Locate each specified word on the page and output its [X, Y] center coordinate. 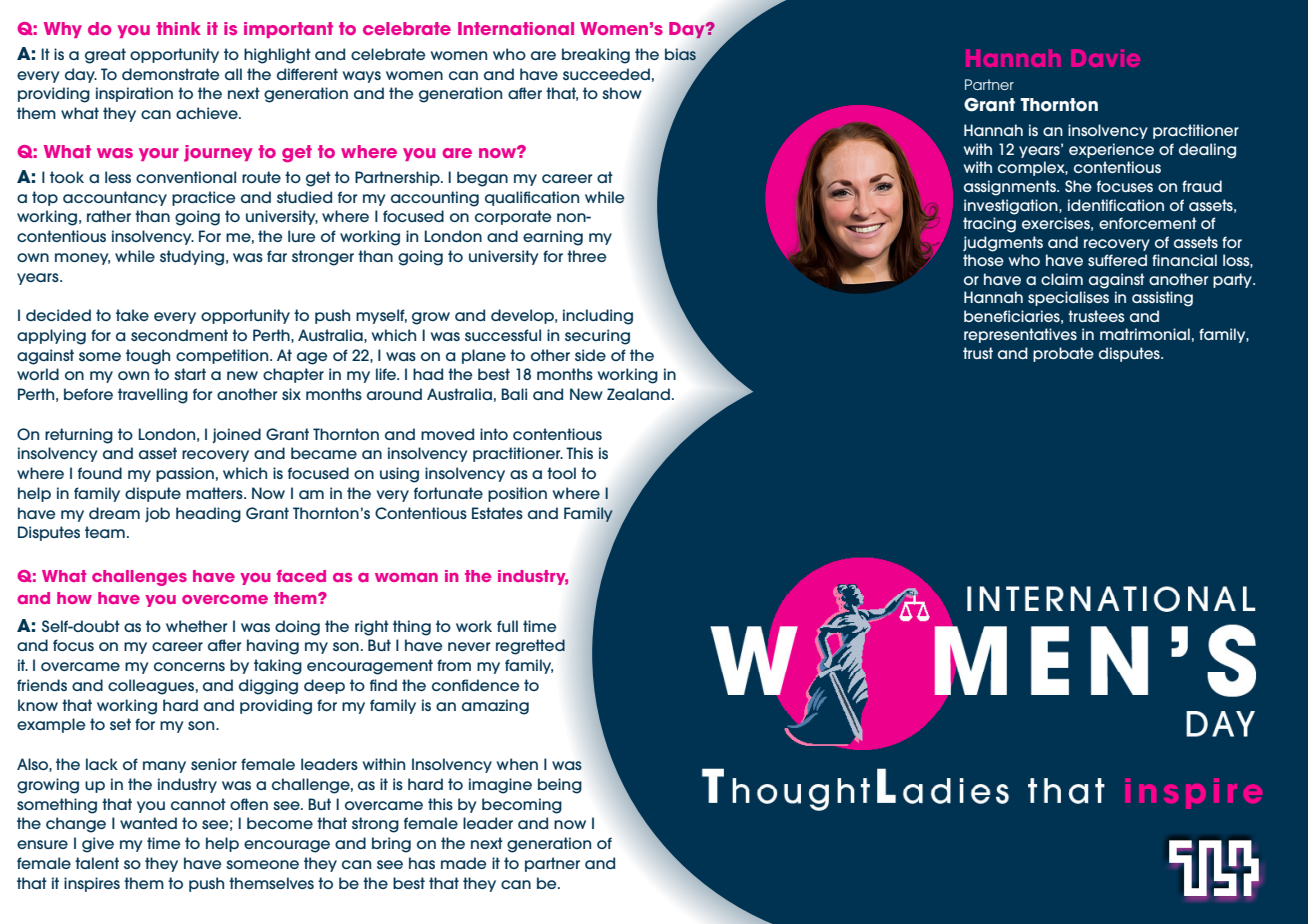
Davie [1105, 58]
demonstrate [171, 74]
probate [1063, 354]
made [464, 863]
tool [561, 473]
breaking [596, 56]
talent [97, 863]
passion [185, 474]
